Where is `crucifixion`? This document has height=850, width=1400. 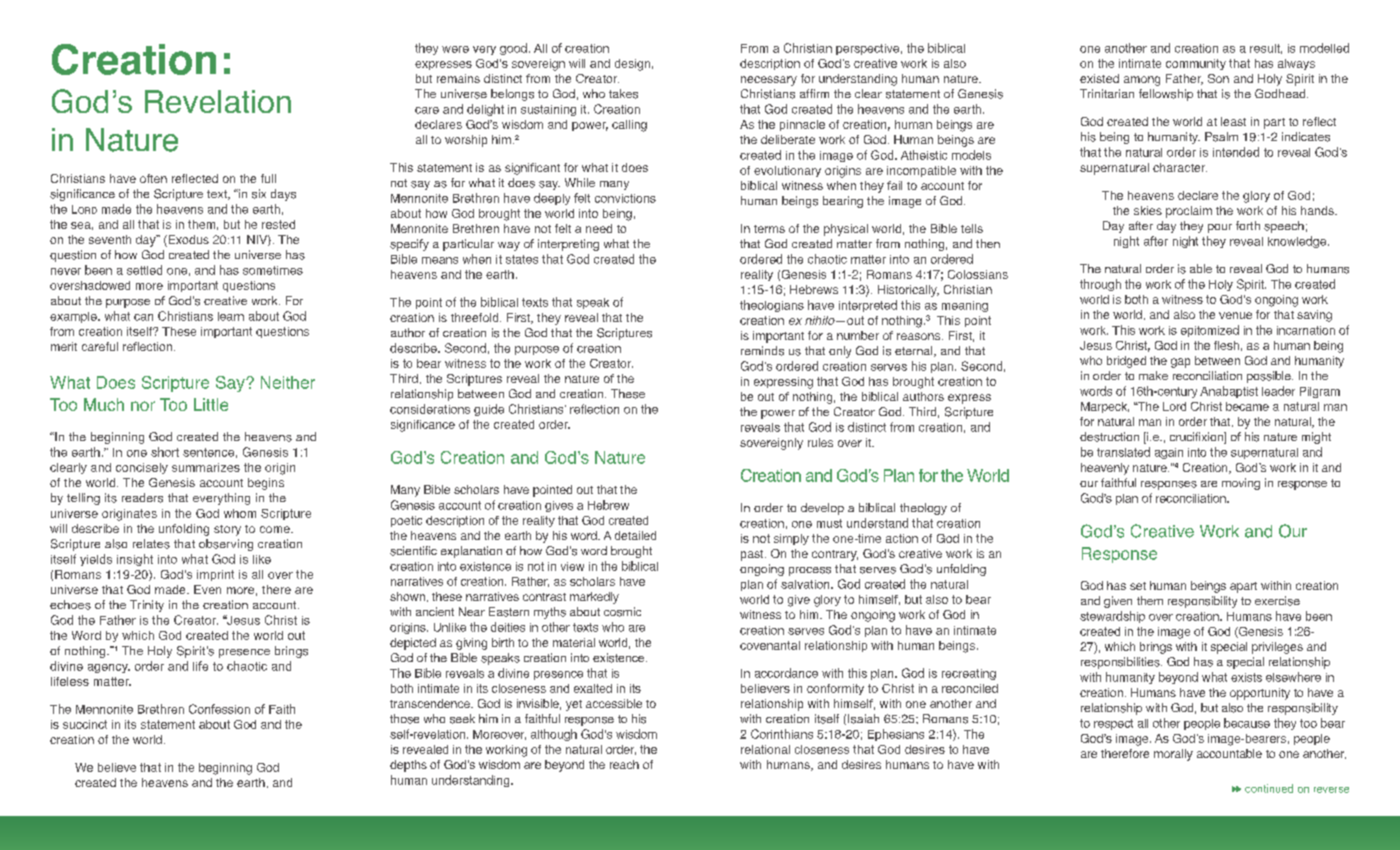
crucifixion is located at coordinates (1197, 438).
